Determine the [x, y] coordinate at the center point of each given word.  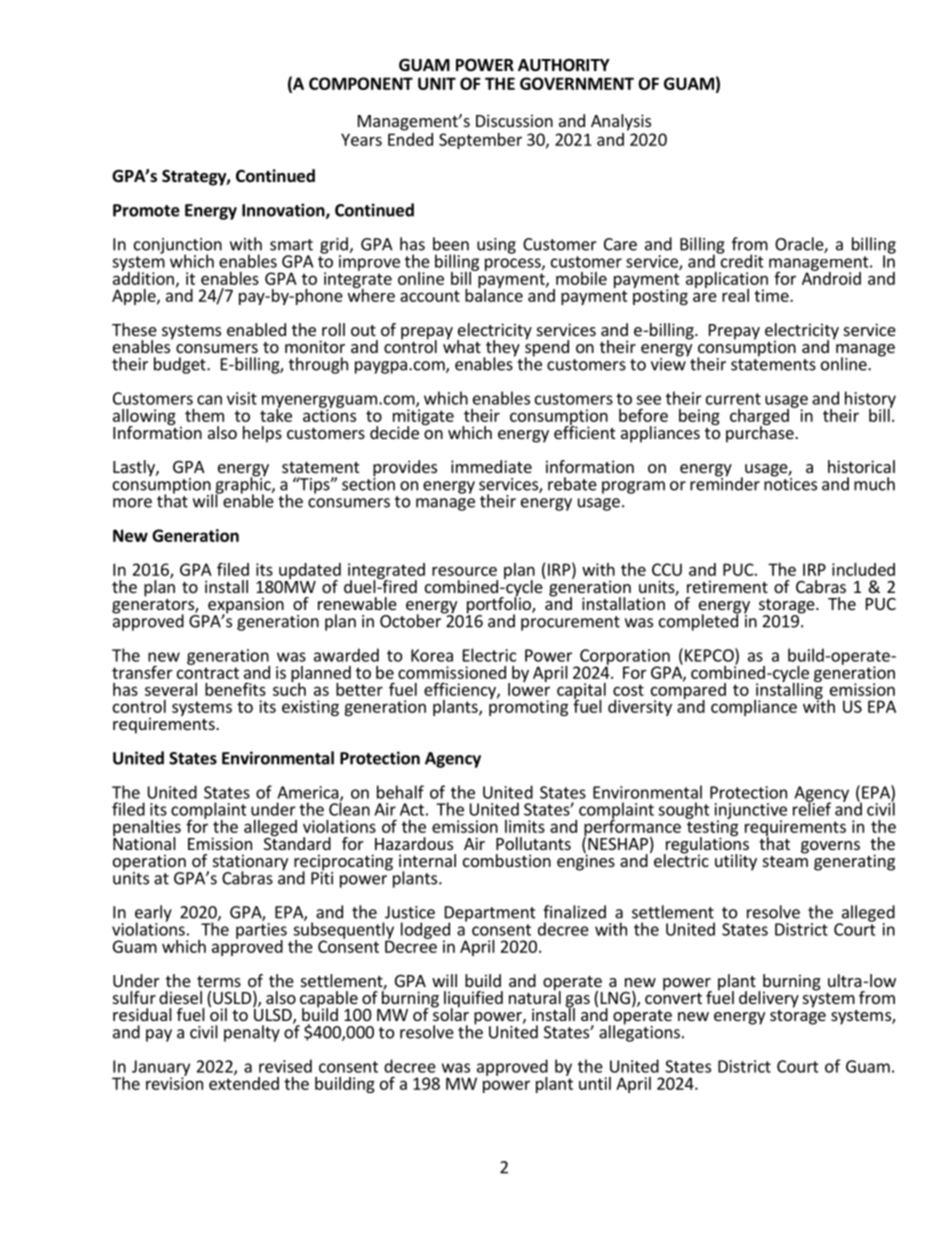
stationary [250, 863]
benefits [235, 689]
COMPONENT [361, 83]
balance [494, 294]
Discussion [514, 120]
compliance [754, 708]
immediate [491, 466]
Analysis [621, 122]
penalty [252, 1033]
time [772, 295]
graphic [244, 485]
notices [790, 483]
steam [785, 861]
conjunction [178, 247]
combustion [507, 860]
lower [529, 688]
